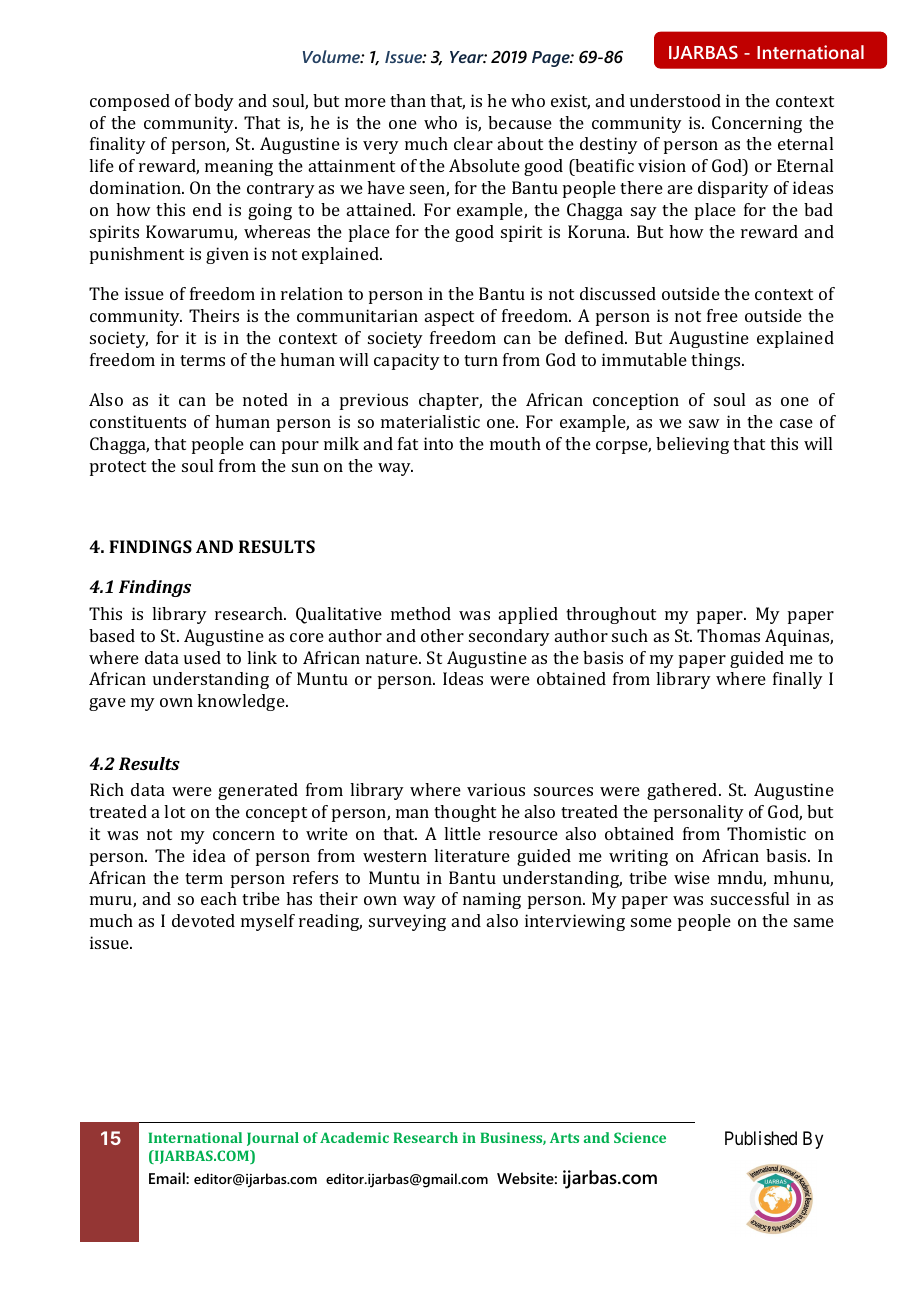  What do you see at coordinates (138, 421) in the screenshot?
I see `constituents` at bounding box center [138, 421].
